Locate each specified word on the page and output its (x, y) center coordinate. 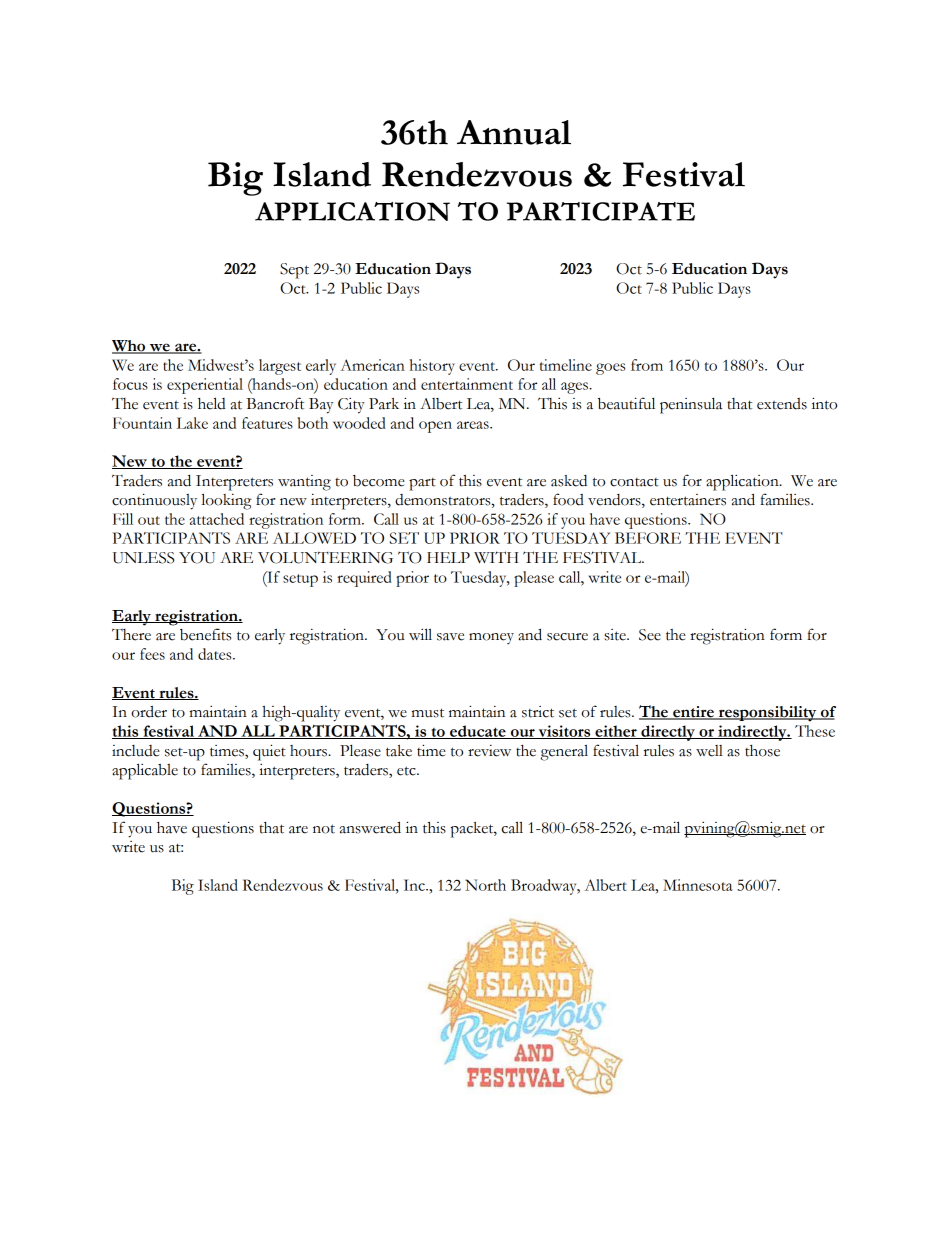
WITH (496, 557)
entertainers (688, 500)
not (324, 829)
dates (216, 654)
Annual (514, 132)
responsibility (767, 714)
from (647, 365)
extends (782, 404)
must (428, 713)
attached (217, 519)
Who (130, 347)
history (432, 367)
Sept (294, 271)
